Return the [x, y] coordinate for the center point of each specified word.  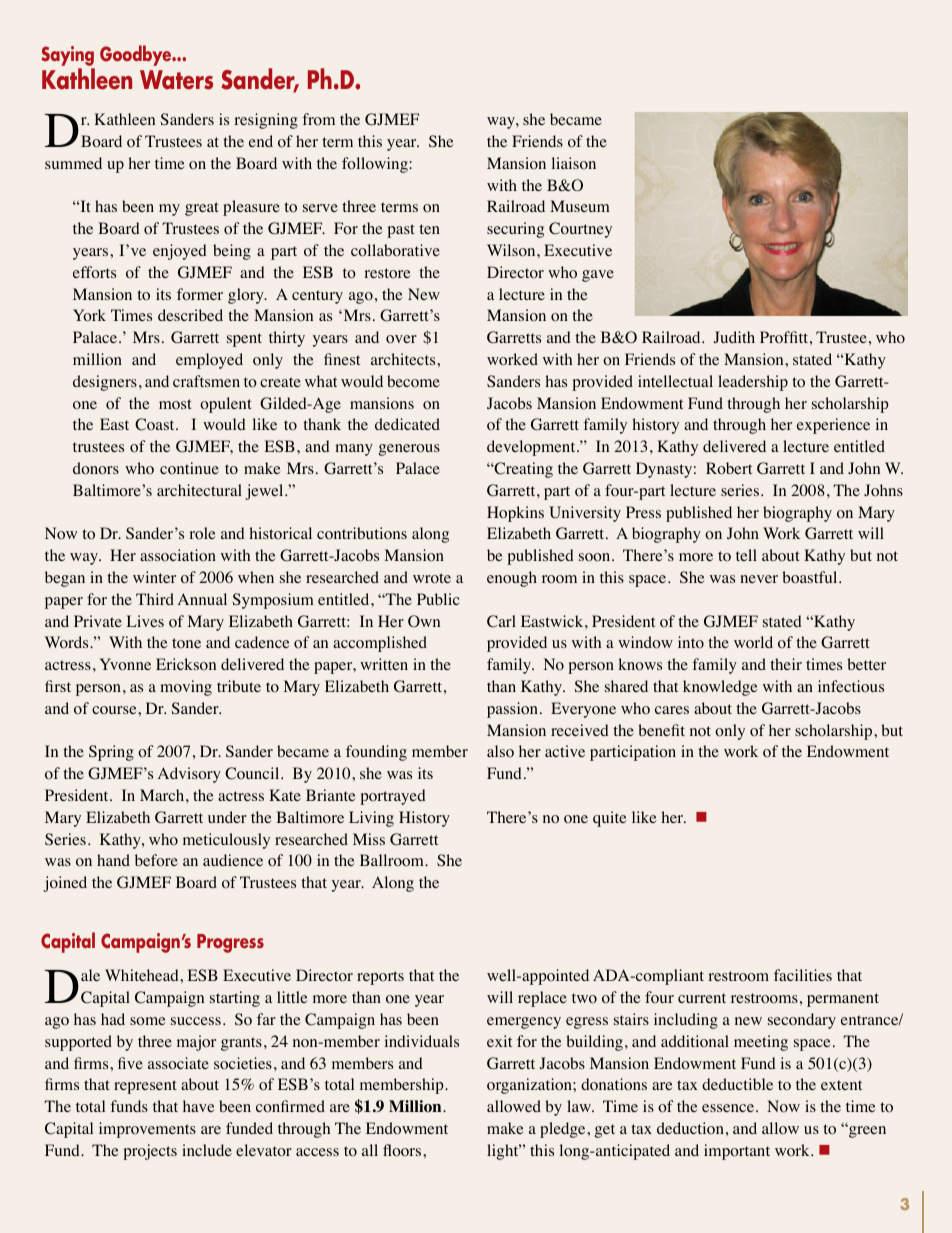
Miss [369, 839]
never [759, 579]
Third [155, 599]
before [156, 860]
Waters [176, 80]
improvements [147, 1130]
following [376, 165]
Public [438, 599]
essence [728, 1108]
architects [404, 359]
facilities [803, 975]
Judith [734, 337]
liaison [574, 163]
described [190, 315]
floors [403, 1150]
